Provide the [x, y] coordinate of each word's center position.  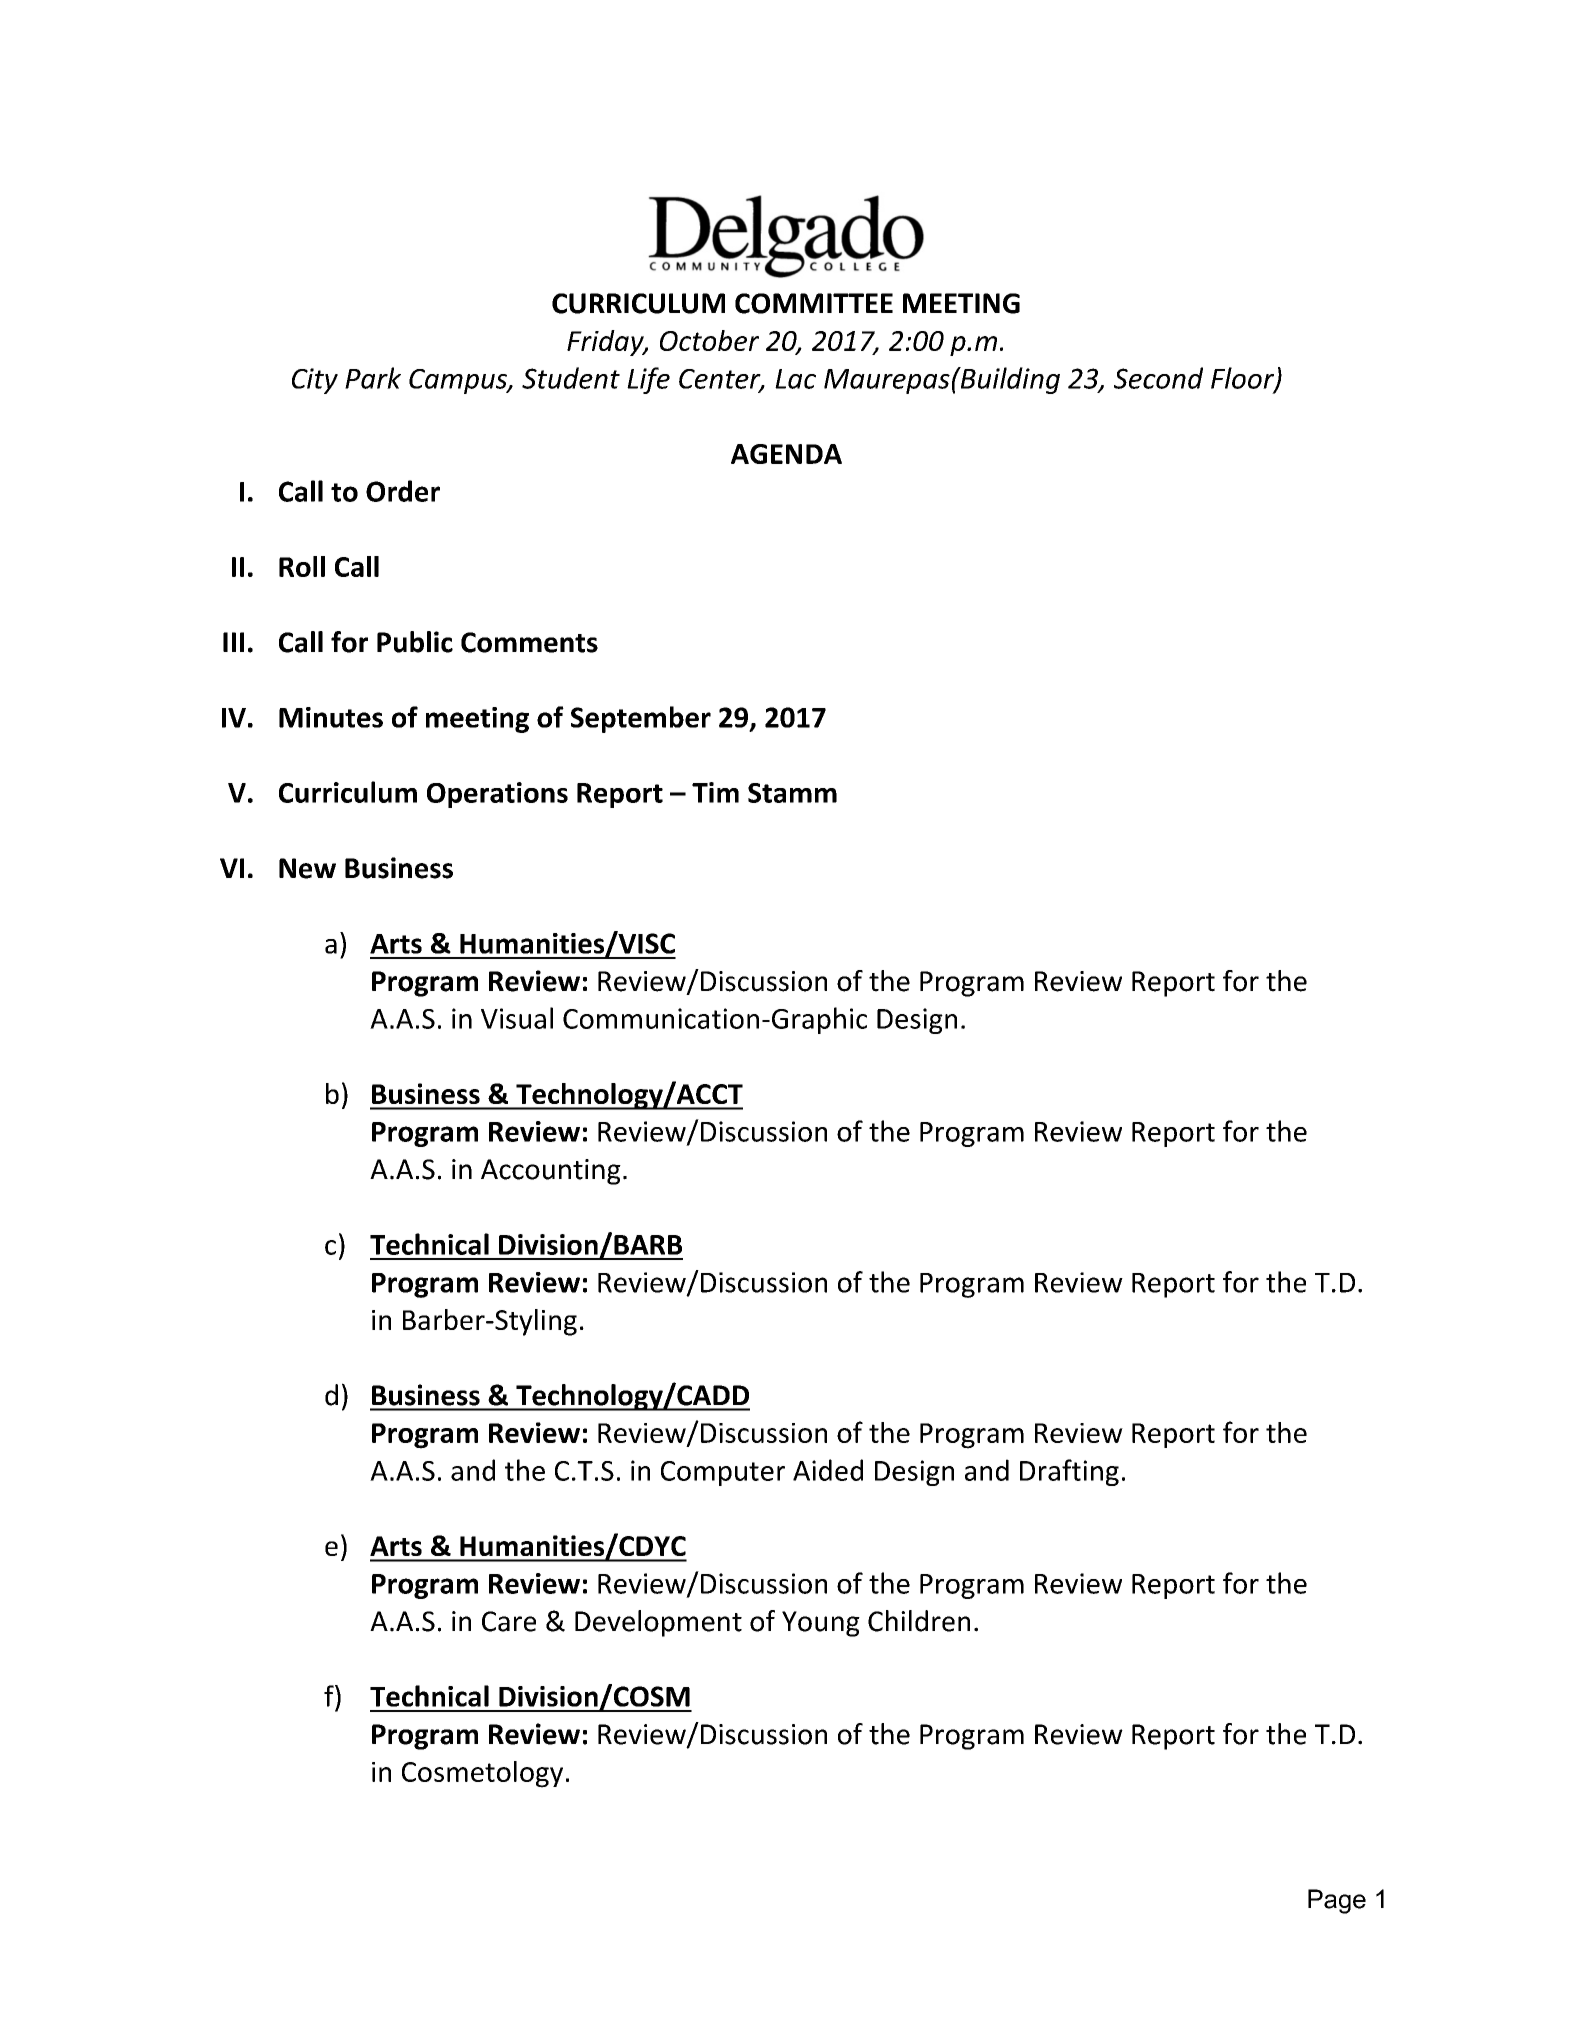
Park [373, 378]
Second [1158, 378]
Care [509, 1621]
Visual [517, 1018]
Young [821, 1624]
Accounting [551, 1172]
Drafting [1069, 1472]
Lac [795, 379]
